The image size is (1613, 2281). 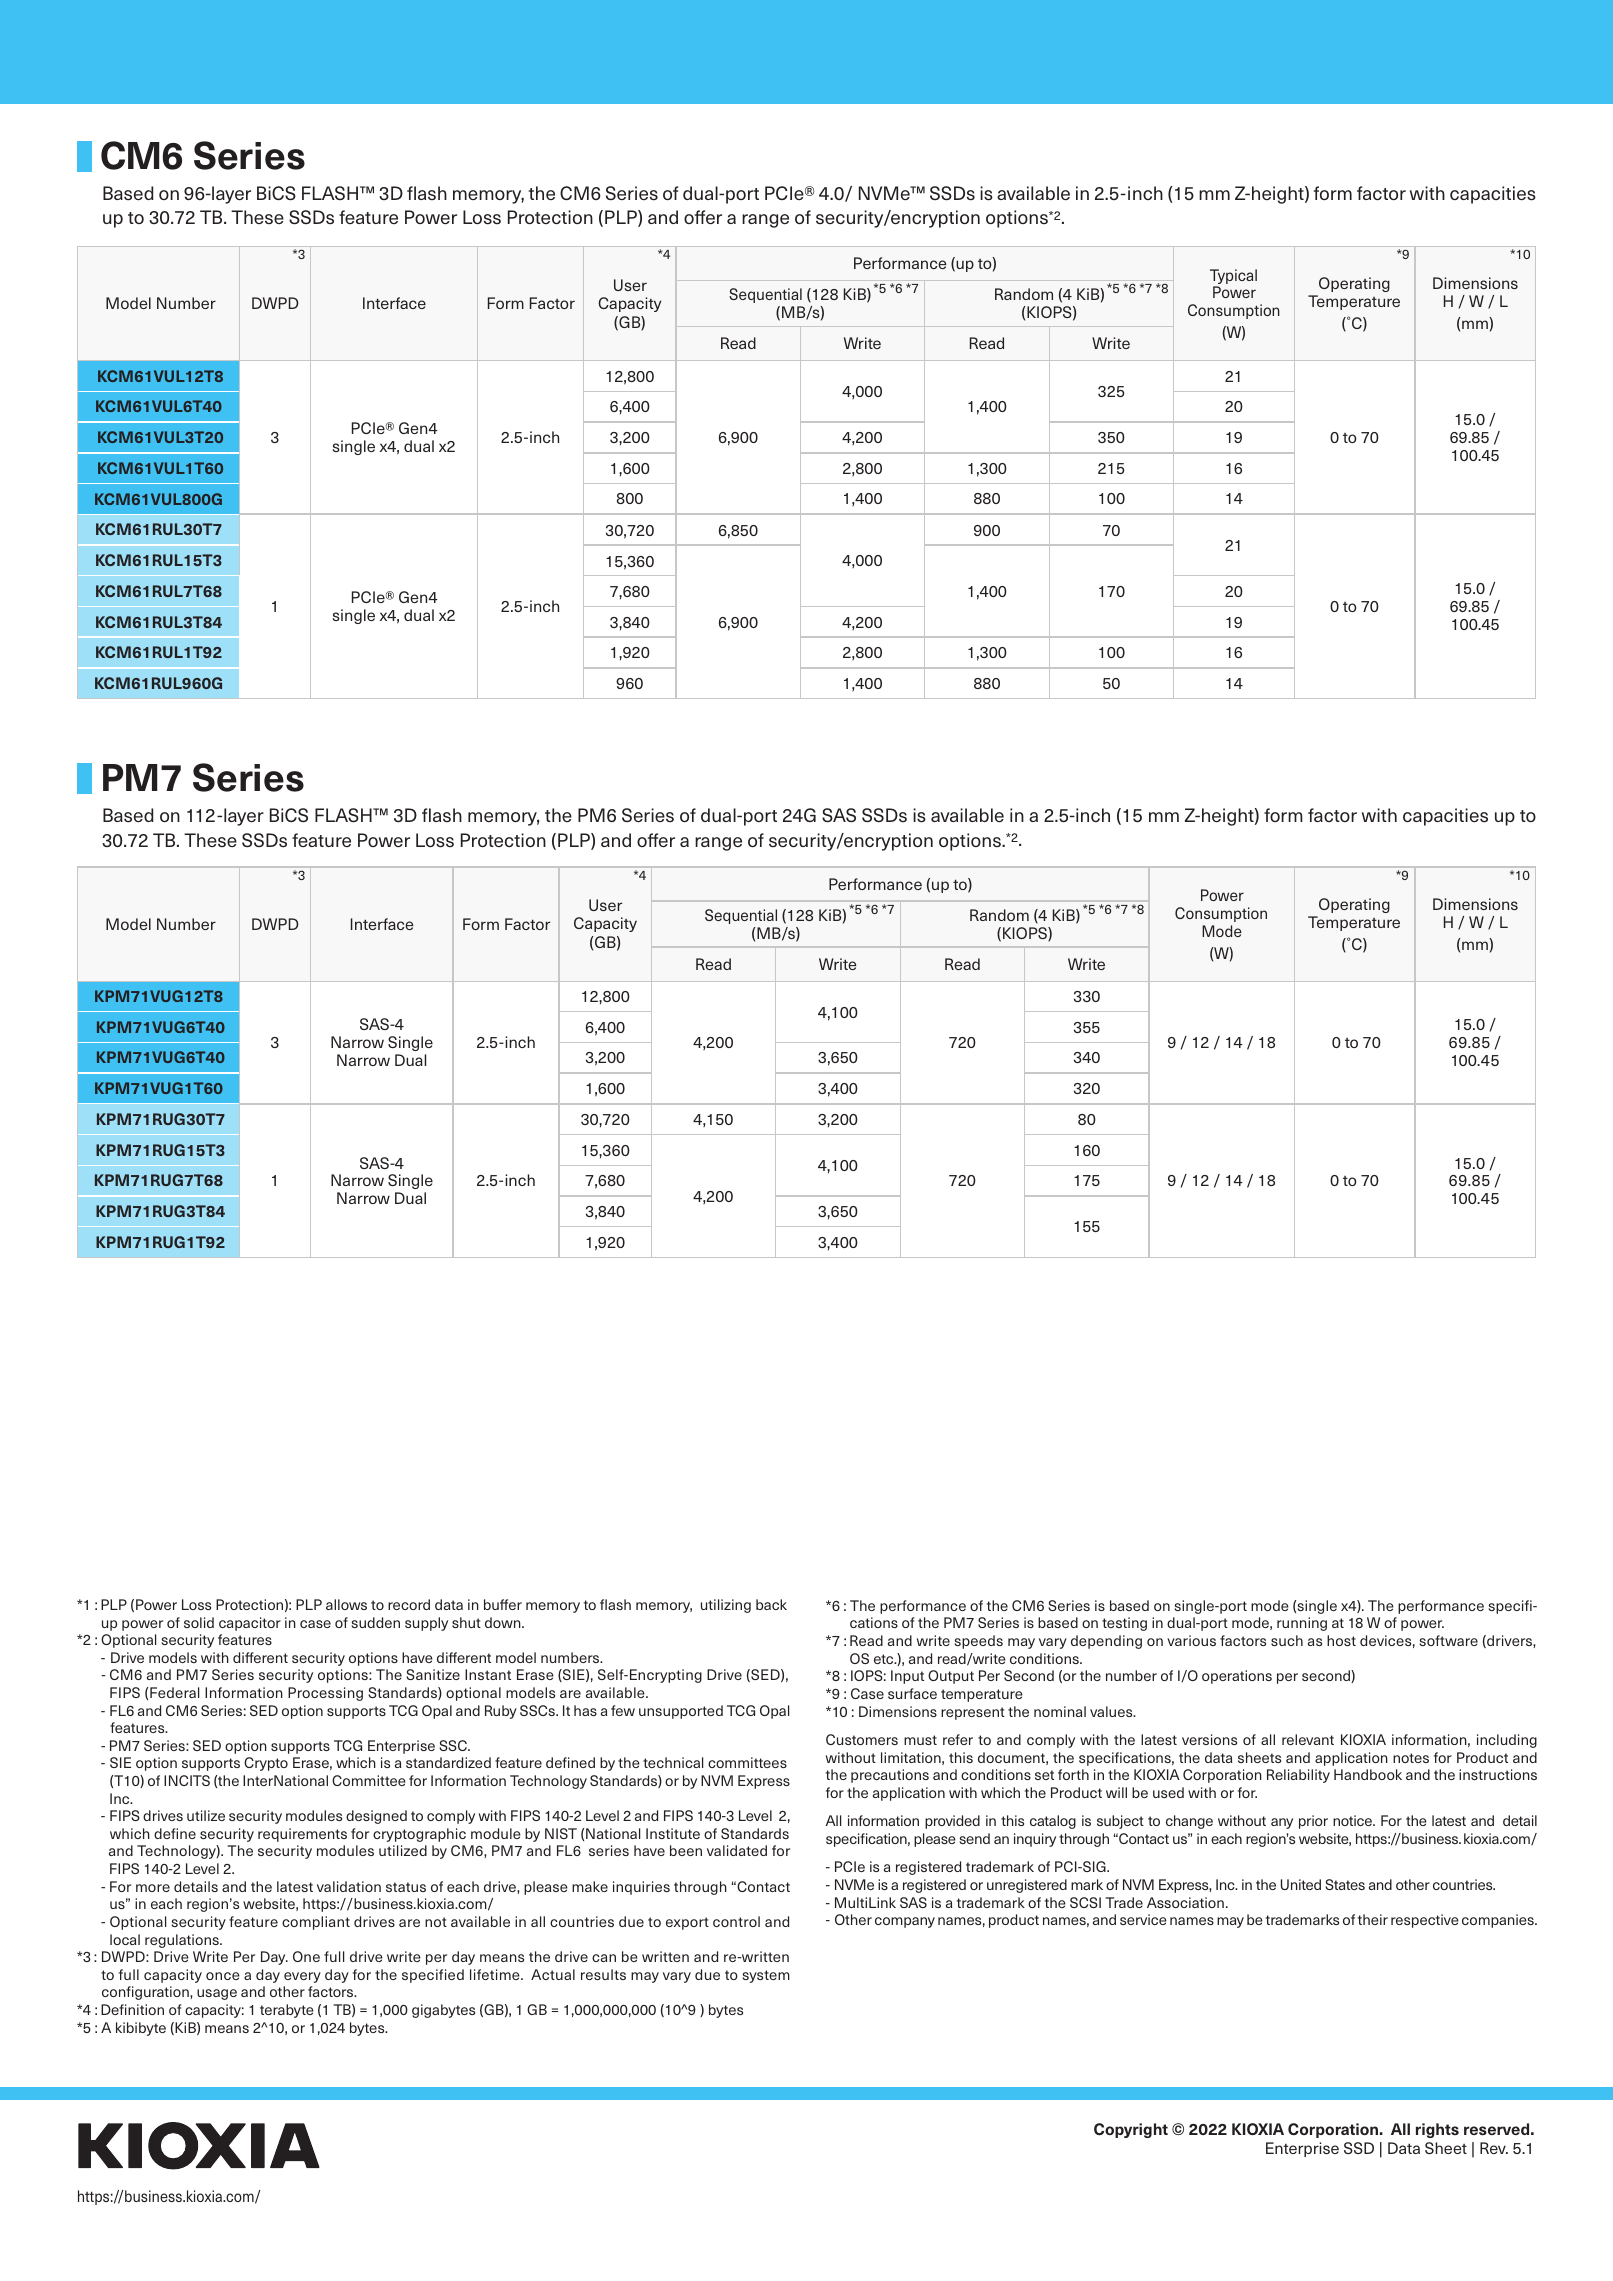 I want to click on Typical, so click(x=1233, y=278).
